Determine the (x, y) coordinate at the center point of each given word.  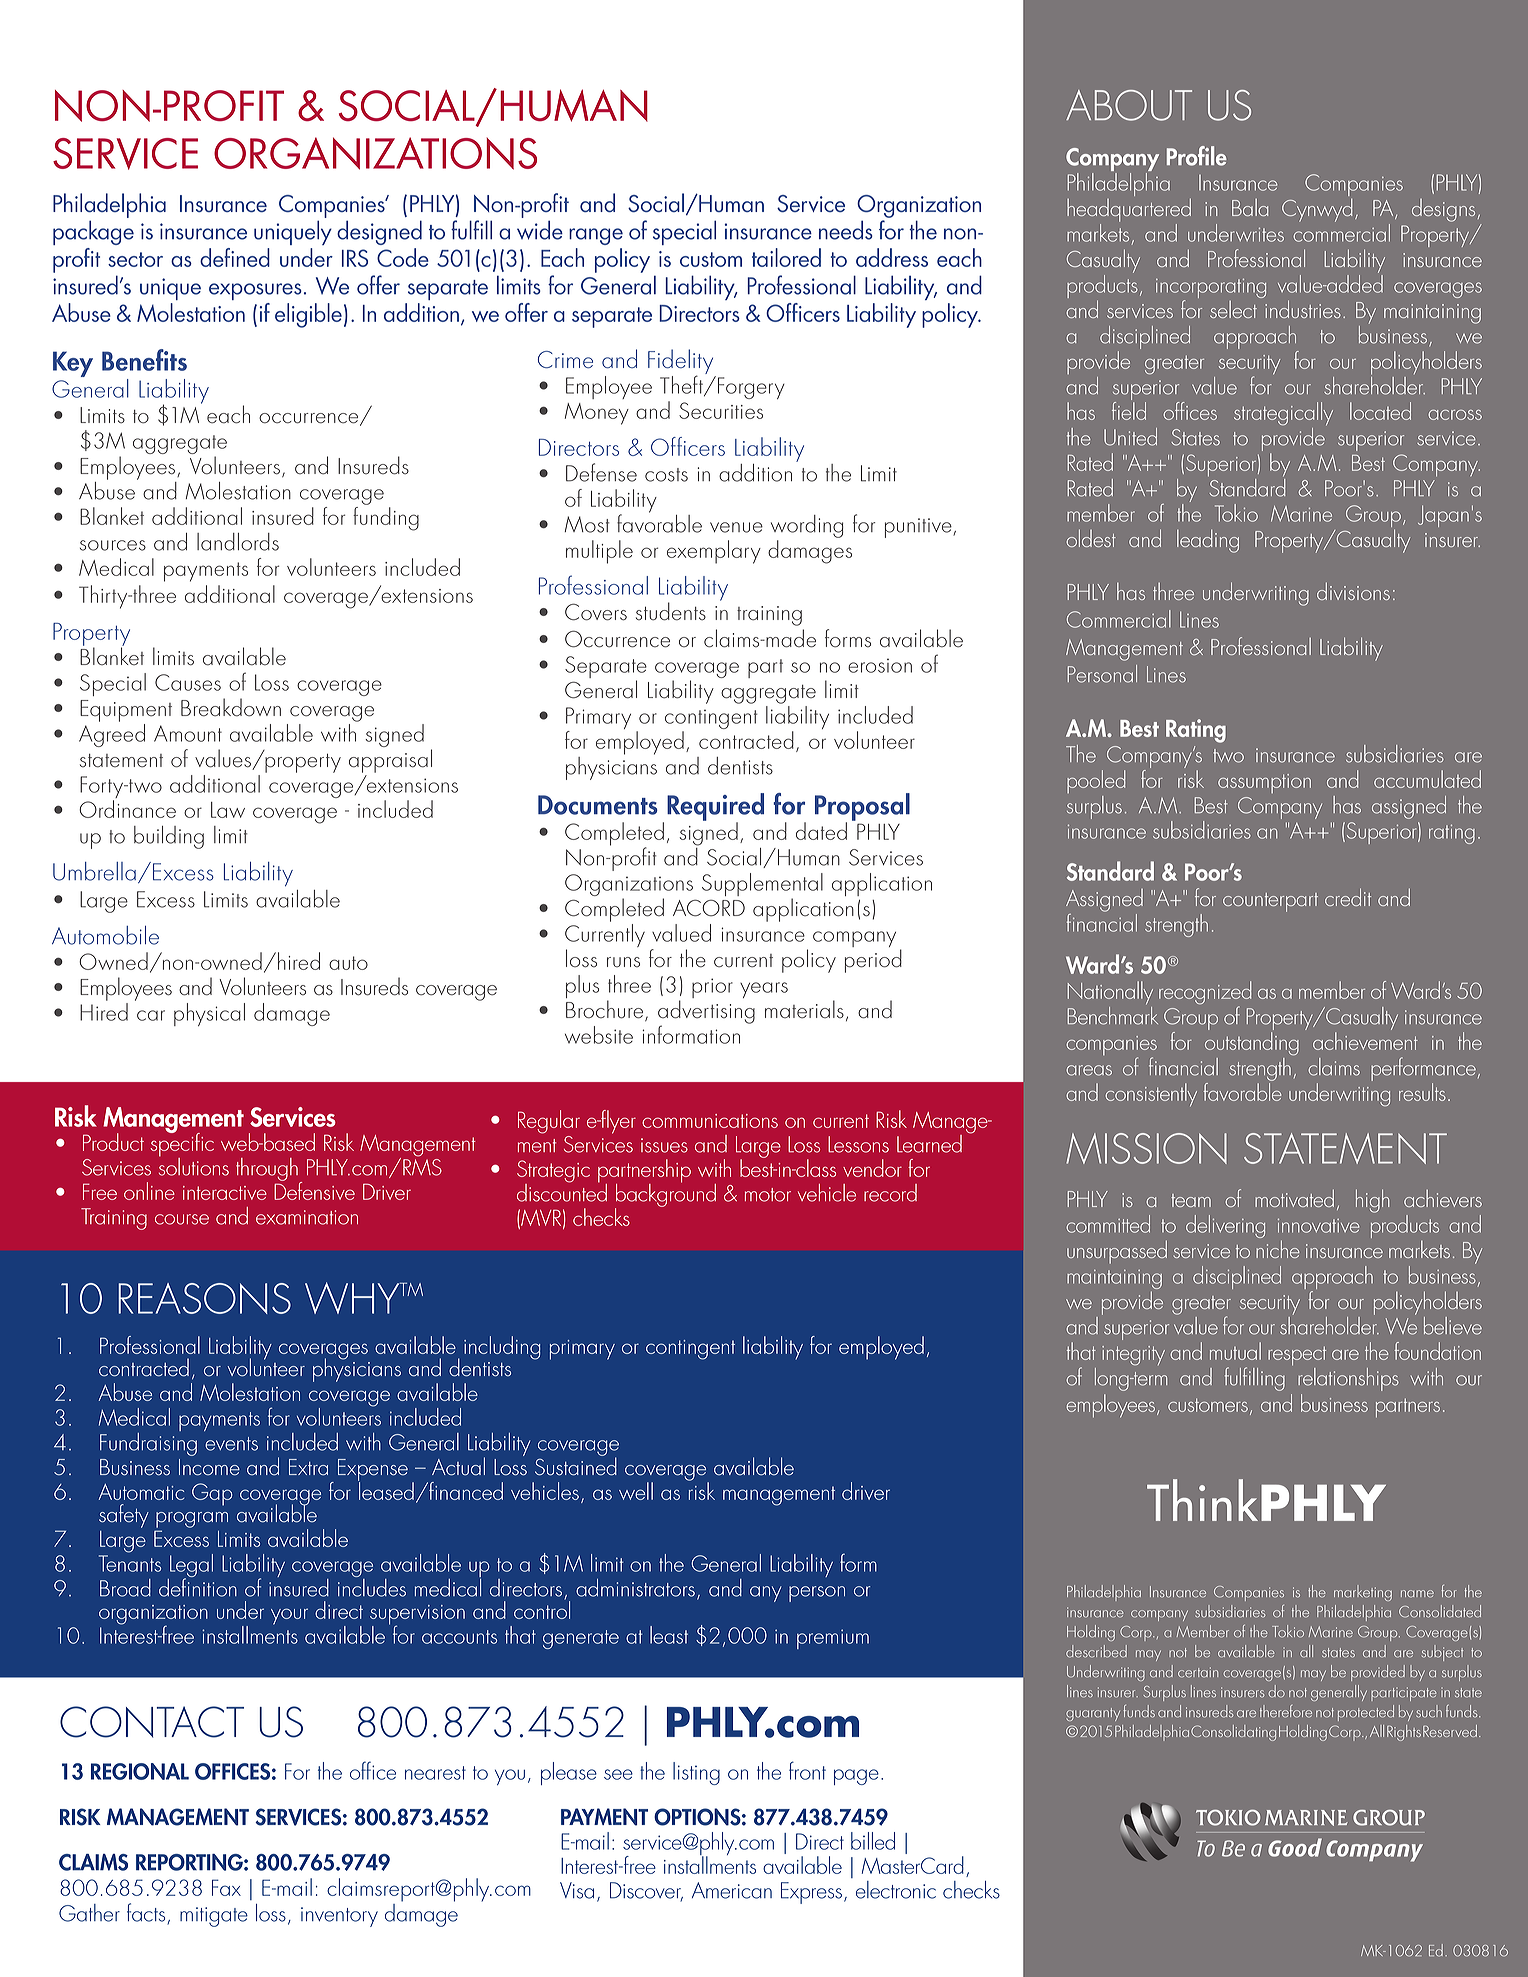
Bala (1250, 207)
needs (846, 230)
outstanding (1252, 1044)
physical (209, 1014)
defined (235, 257)
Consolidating (1233, 1733)
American (732, 1890)
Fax (226, 1887)
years (764, 990)
